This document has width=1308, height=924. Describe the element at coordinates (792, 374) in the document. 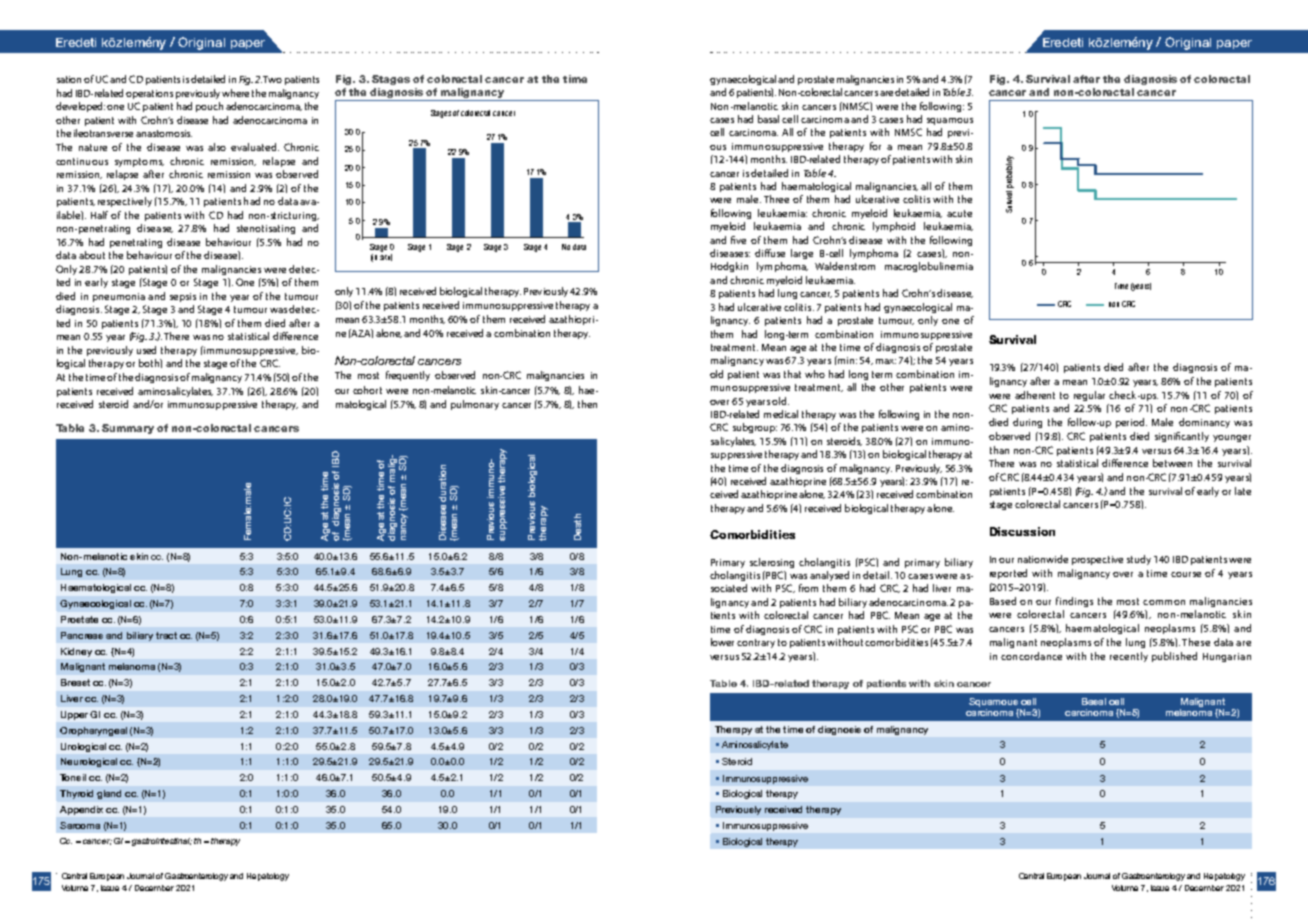

I see `that` at that location.
